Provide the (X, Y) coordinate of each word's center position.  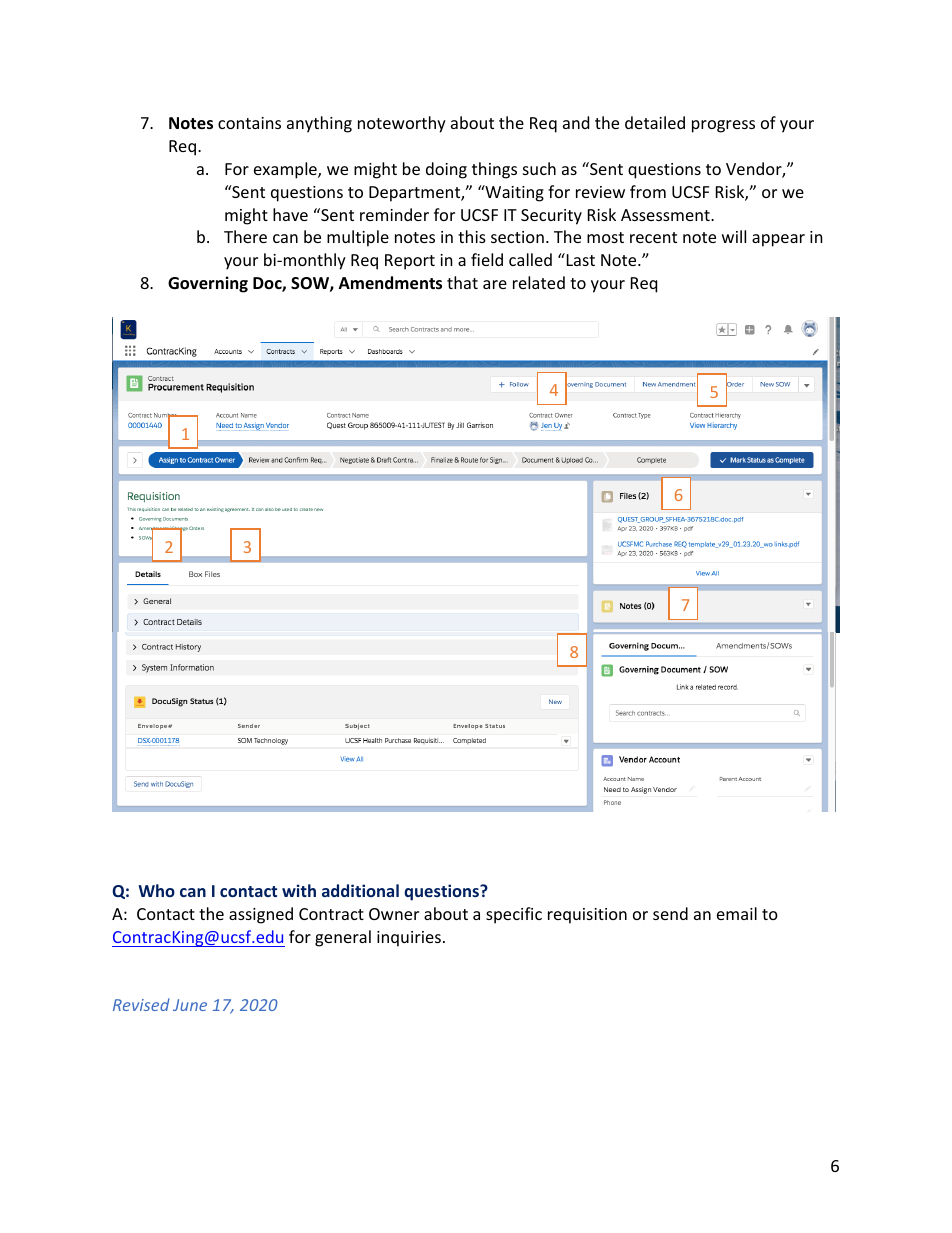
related (539, 282)
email (737, 913)
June (190, 1005)
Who (157, 890)
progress (723, 126)
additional (360, 890)
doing (446, 170)
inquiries (409, 939)
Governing (208, 284)
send (670, 913)
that (462, 282)
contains (249, 123)
